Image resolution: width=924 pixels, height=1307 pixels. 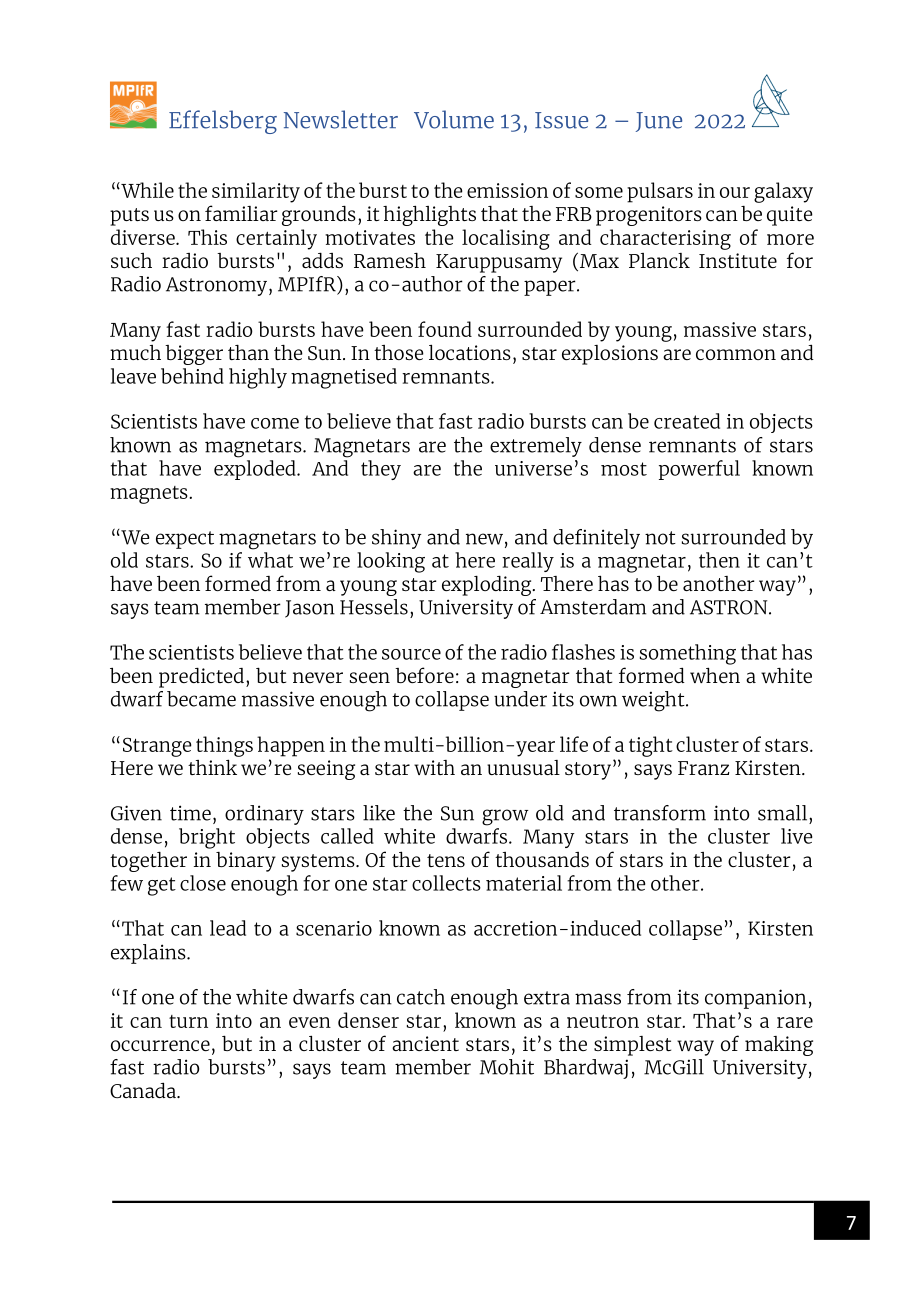 I want to click on what, so click(x=270, y=560).
